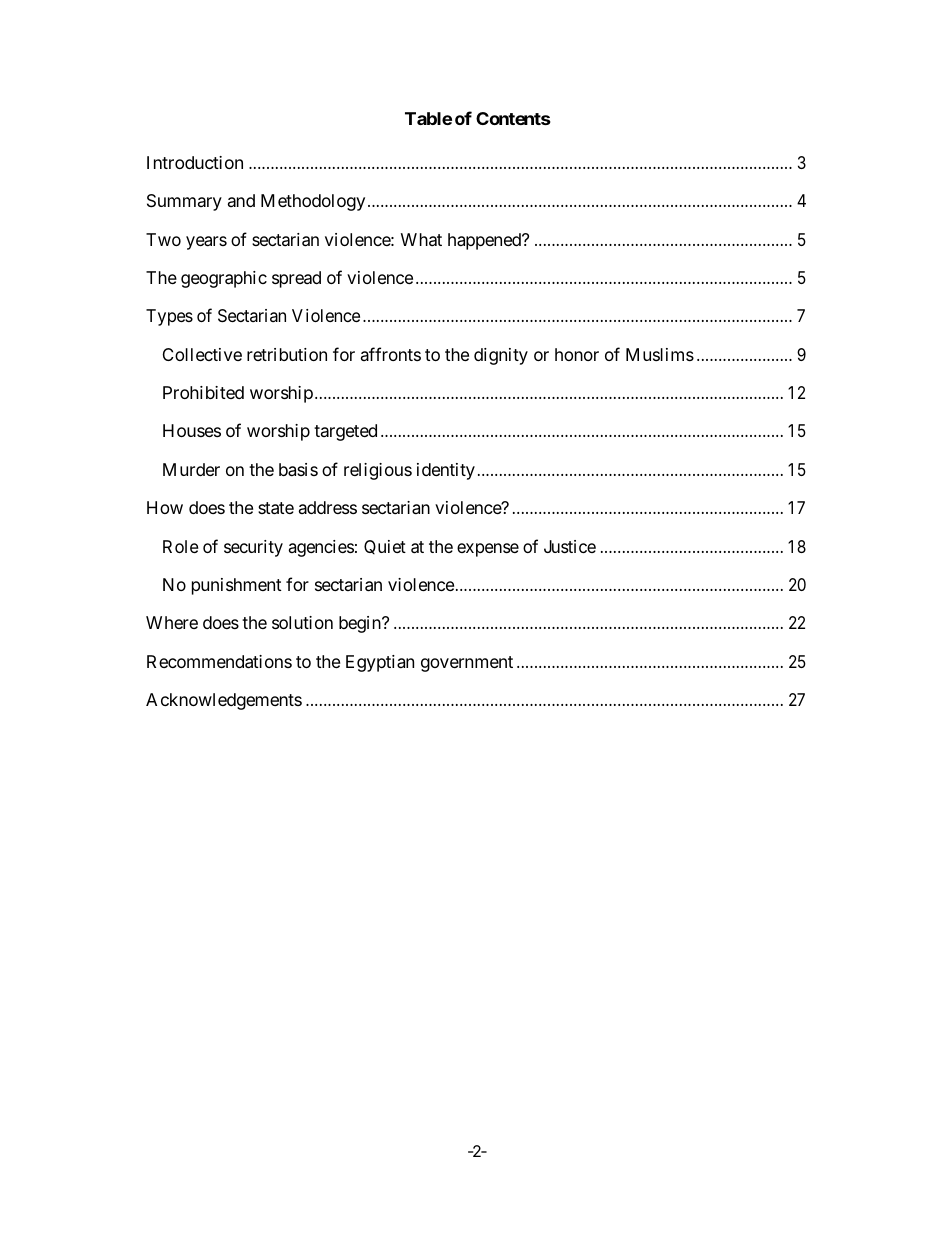  I want to click on Methodology, so click(313, 202).
